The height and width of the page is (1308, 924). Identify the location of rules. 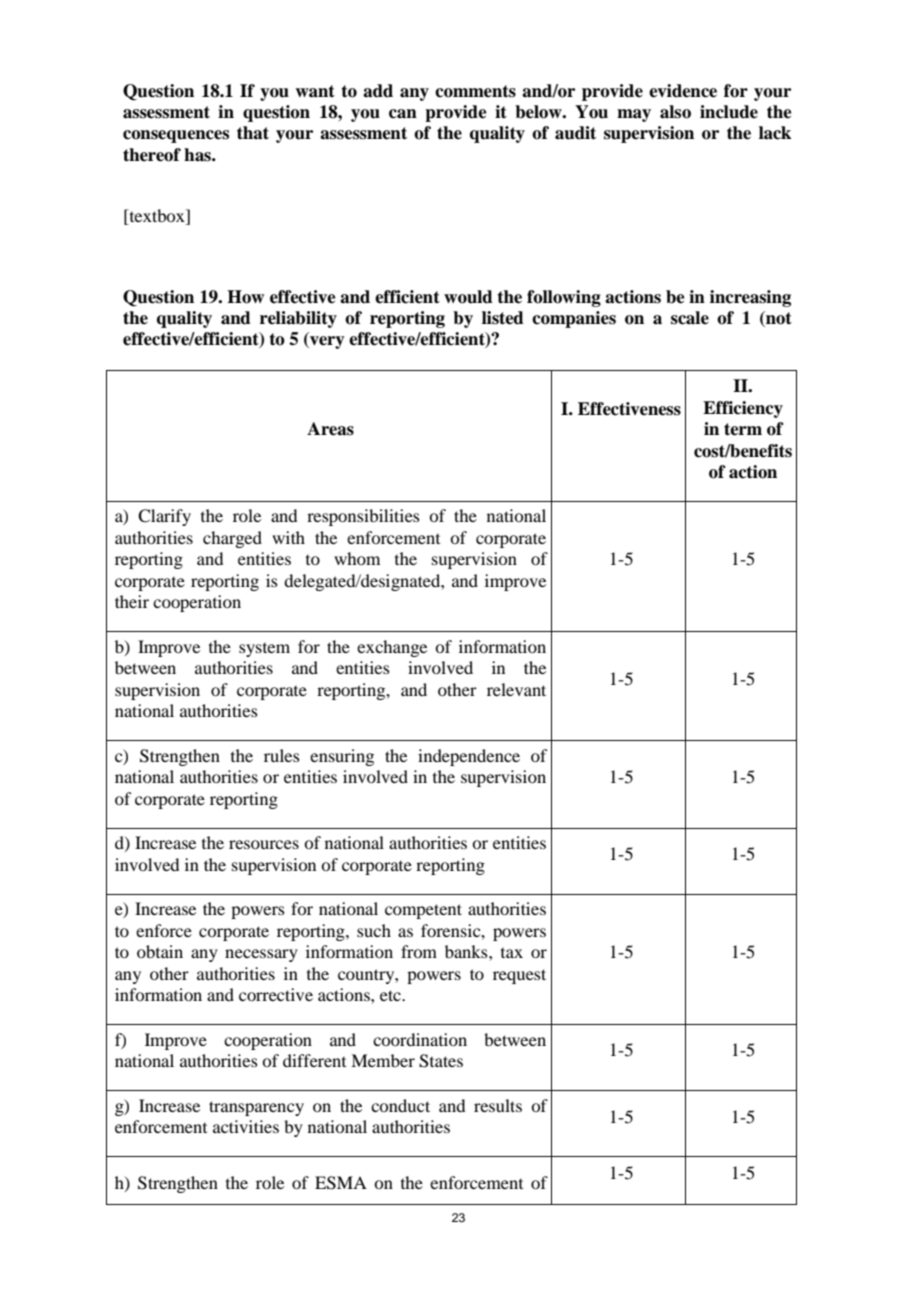
(282, 755).
